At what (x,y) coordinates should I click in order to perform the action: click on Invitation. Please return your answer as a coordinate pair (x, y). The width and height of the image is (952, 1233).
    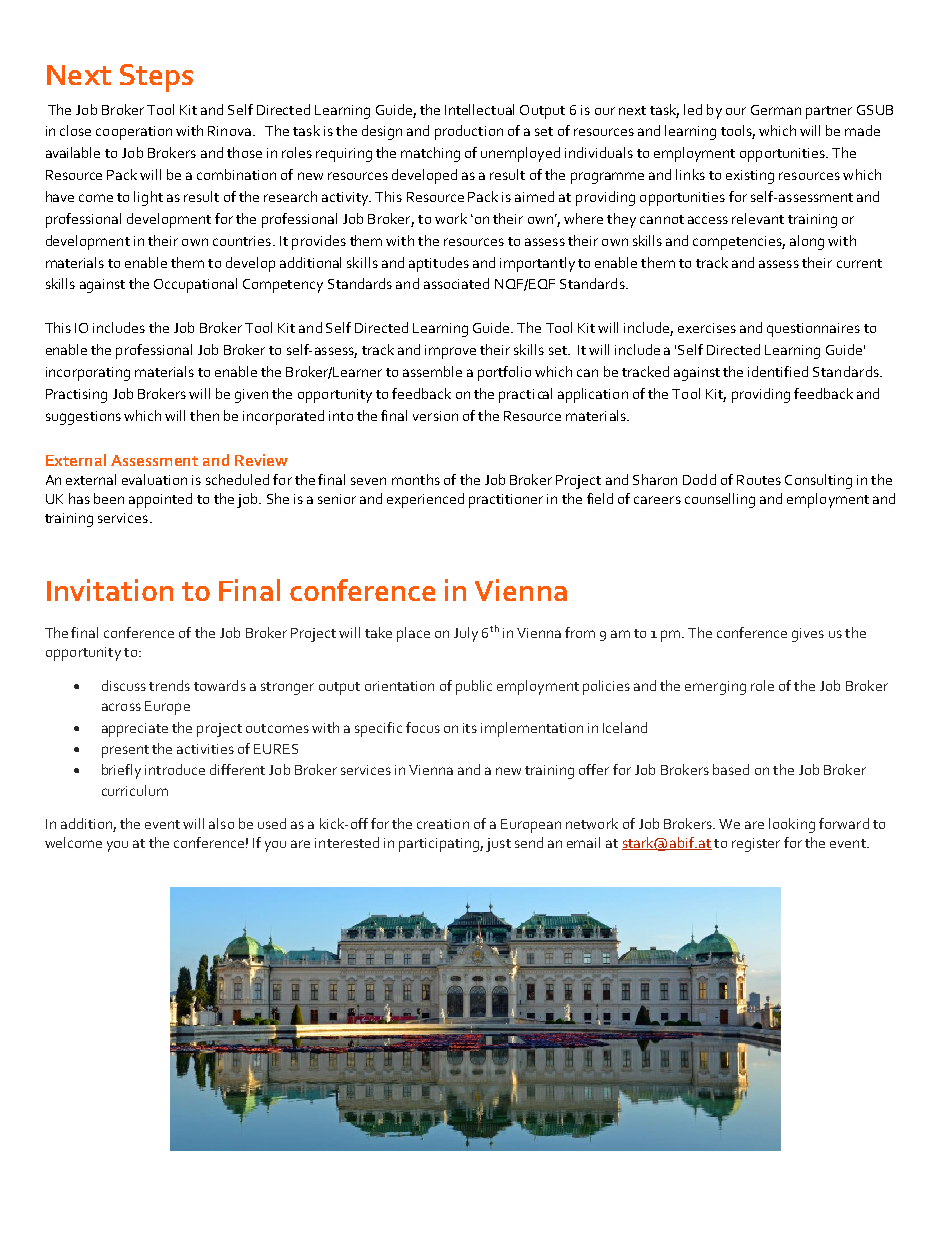
    Looking at the image, I should click on (110, 590).
